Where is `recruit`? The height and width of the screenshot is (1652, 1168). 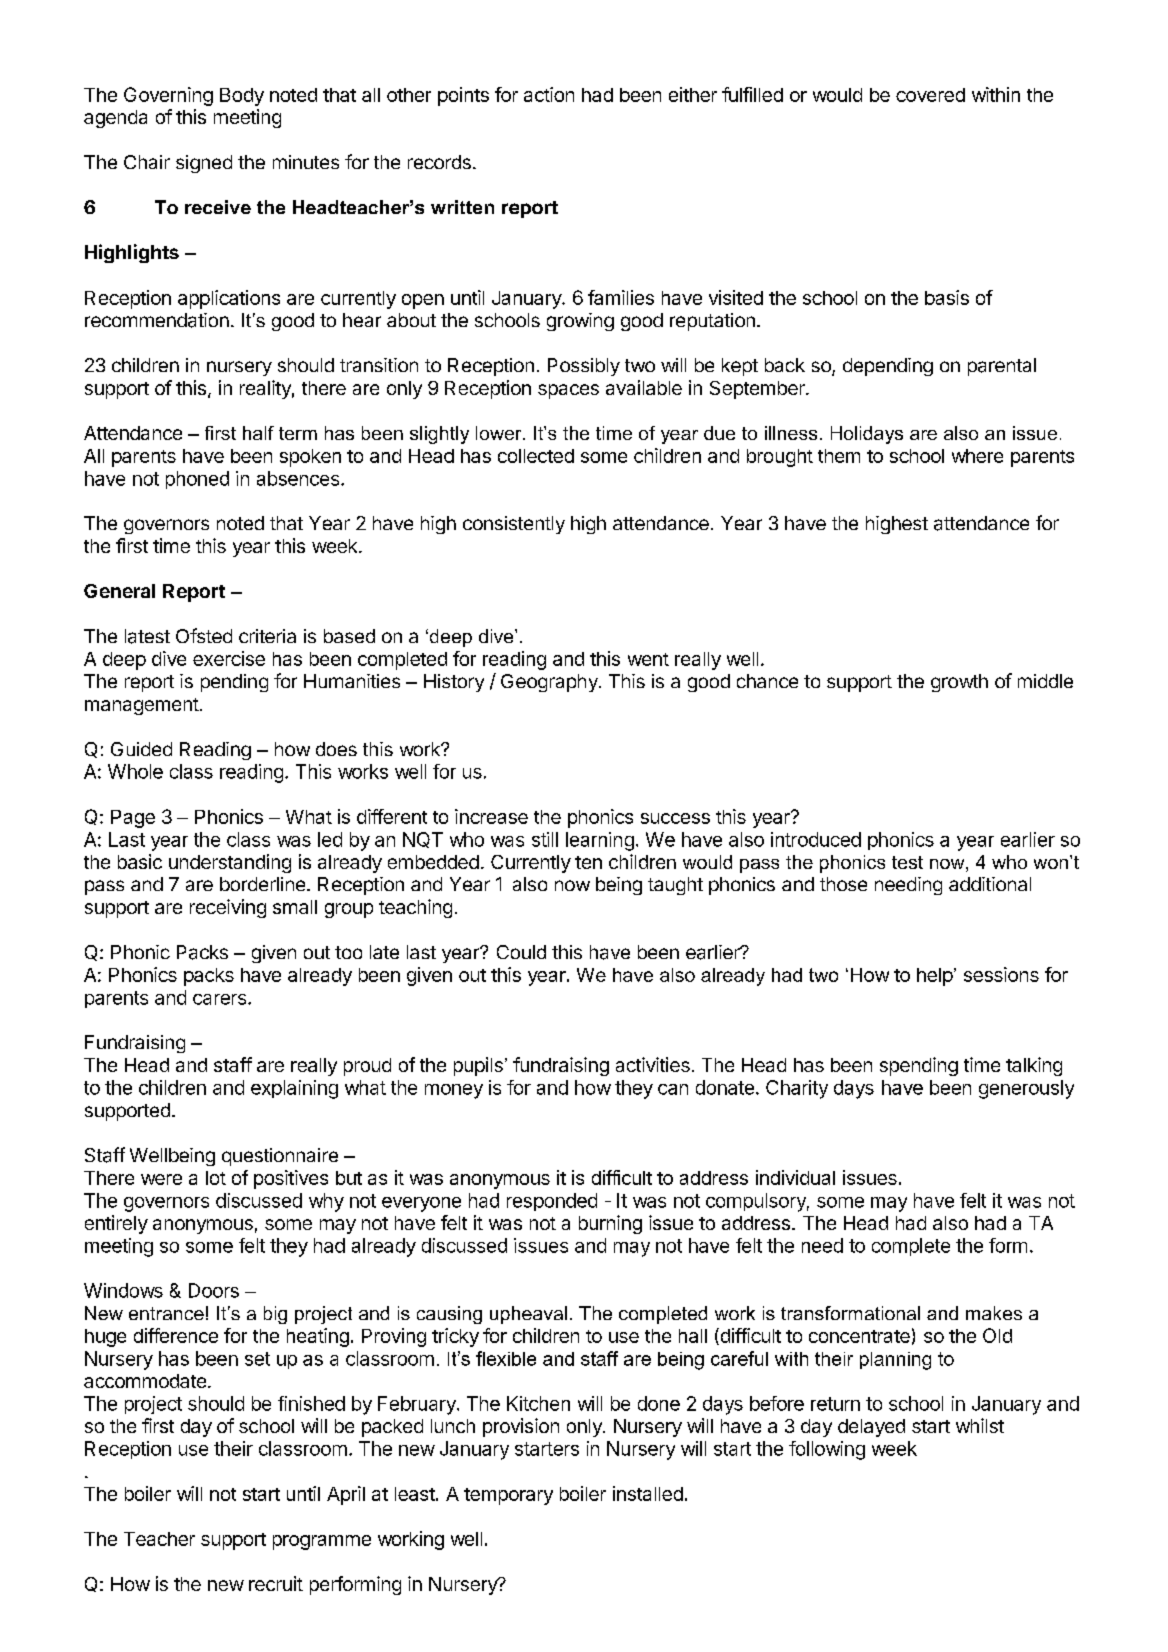 recruit is located at coordinates (276, 1583).
